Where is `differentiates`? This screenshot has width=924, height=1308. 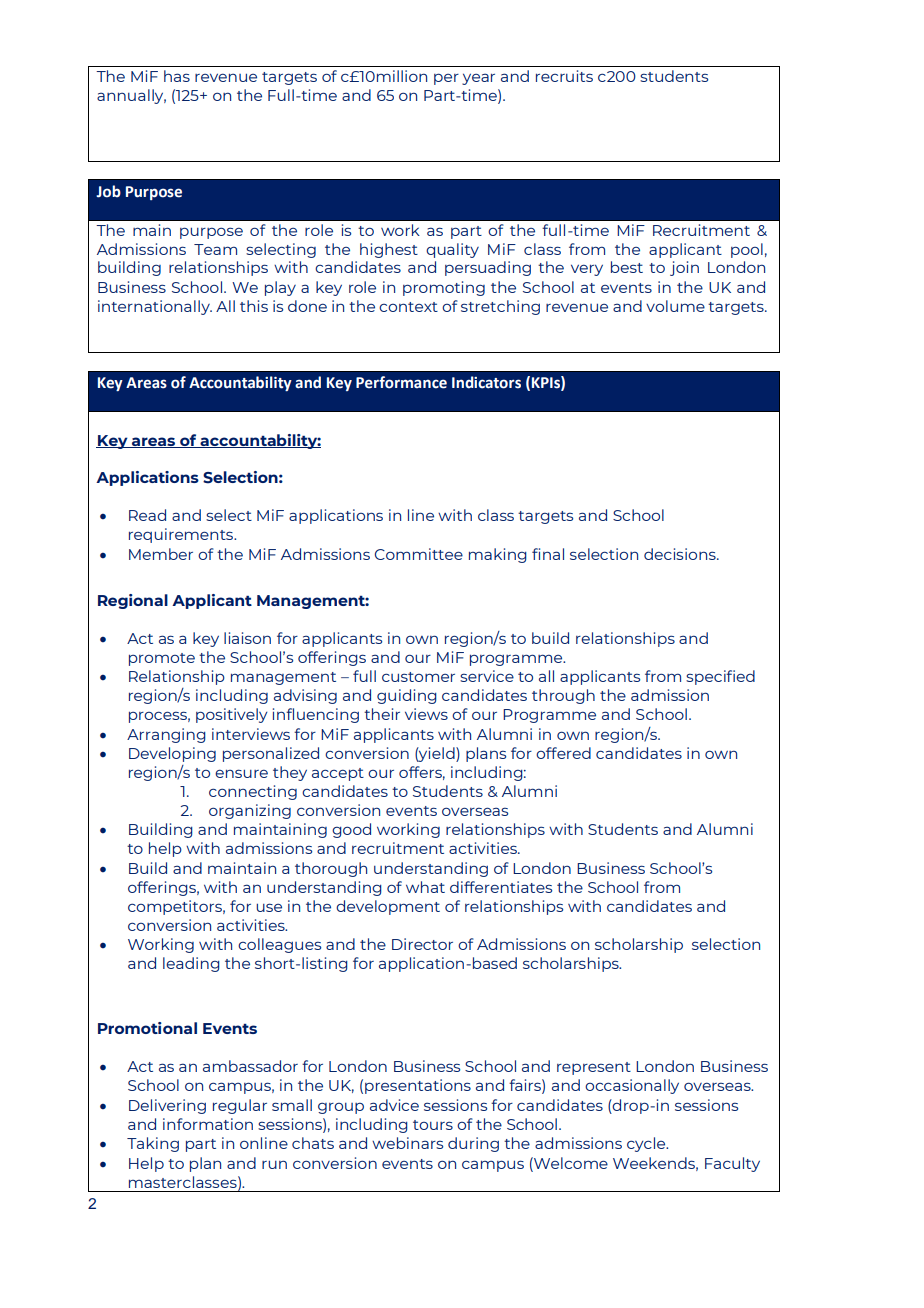 differentiates is located at coordinates (501, 887).
